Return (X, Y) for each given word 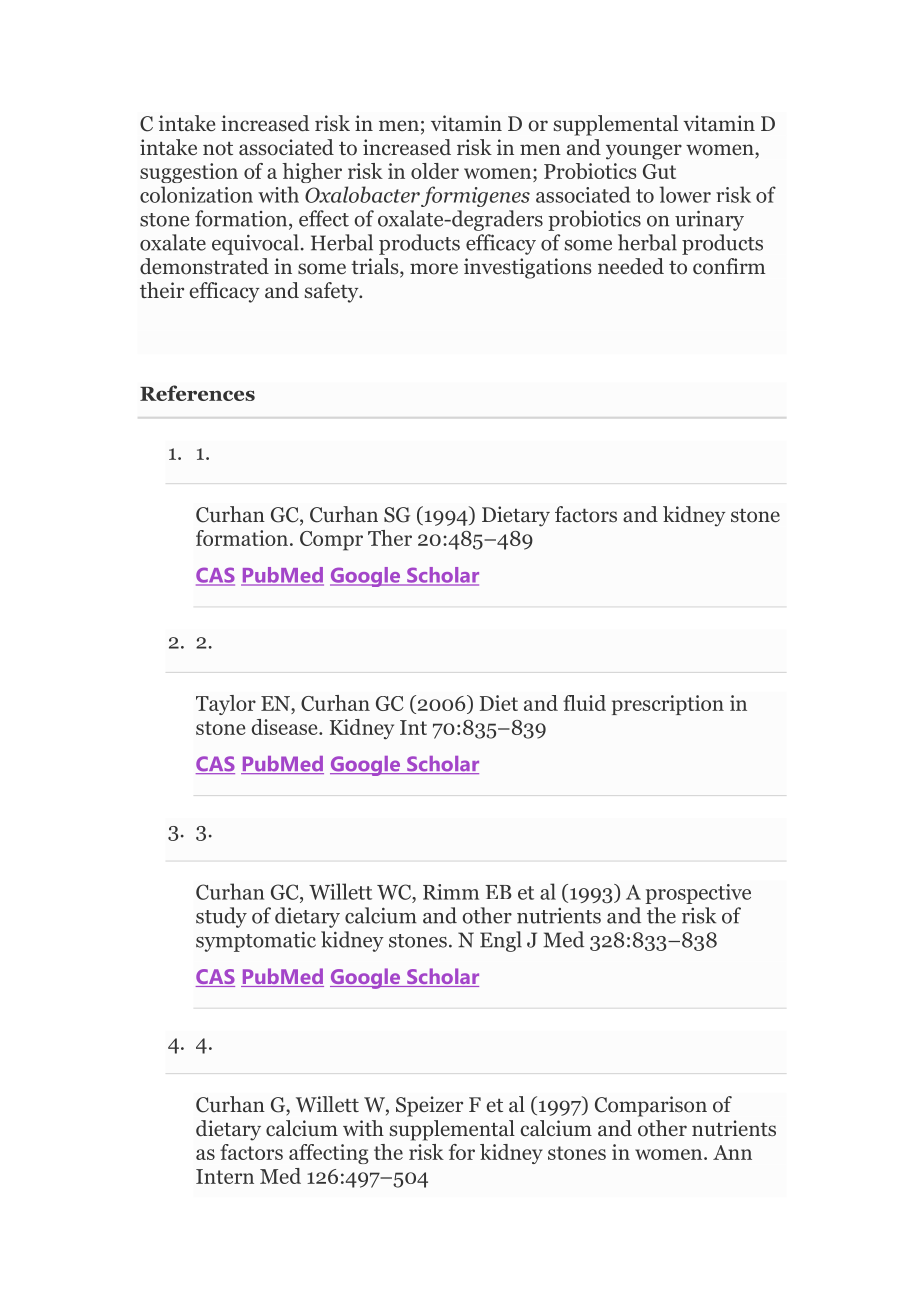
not (218, 148)
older (435, 171)
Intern (225, 1176)
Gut (659, 171)
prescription (668, 705)
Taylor (226, 705)
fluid (584, 703)
